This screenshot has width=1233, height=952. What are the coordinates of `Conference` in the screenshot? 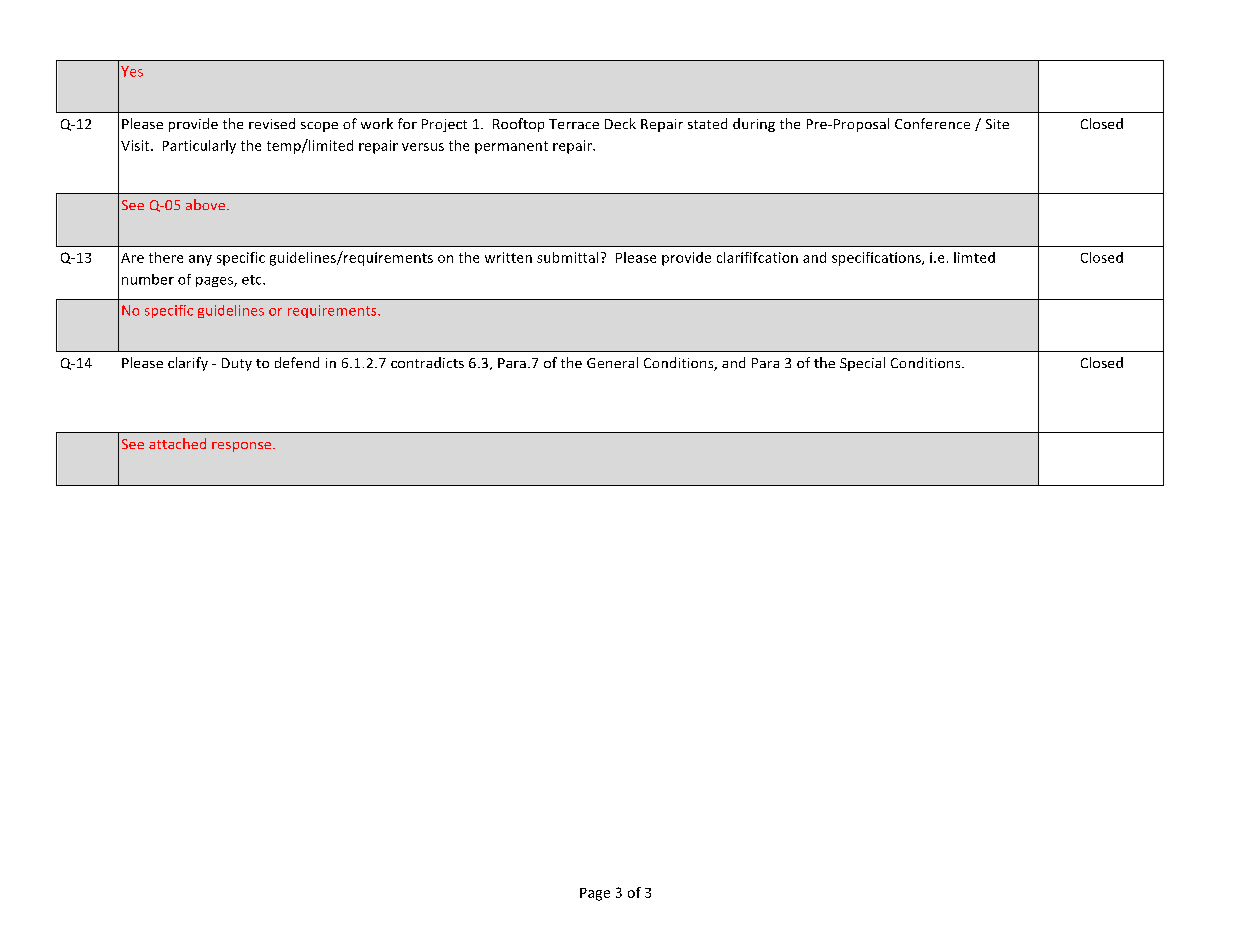 It's located at (932, 123).
